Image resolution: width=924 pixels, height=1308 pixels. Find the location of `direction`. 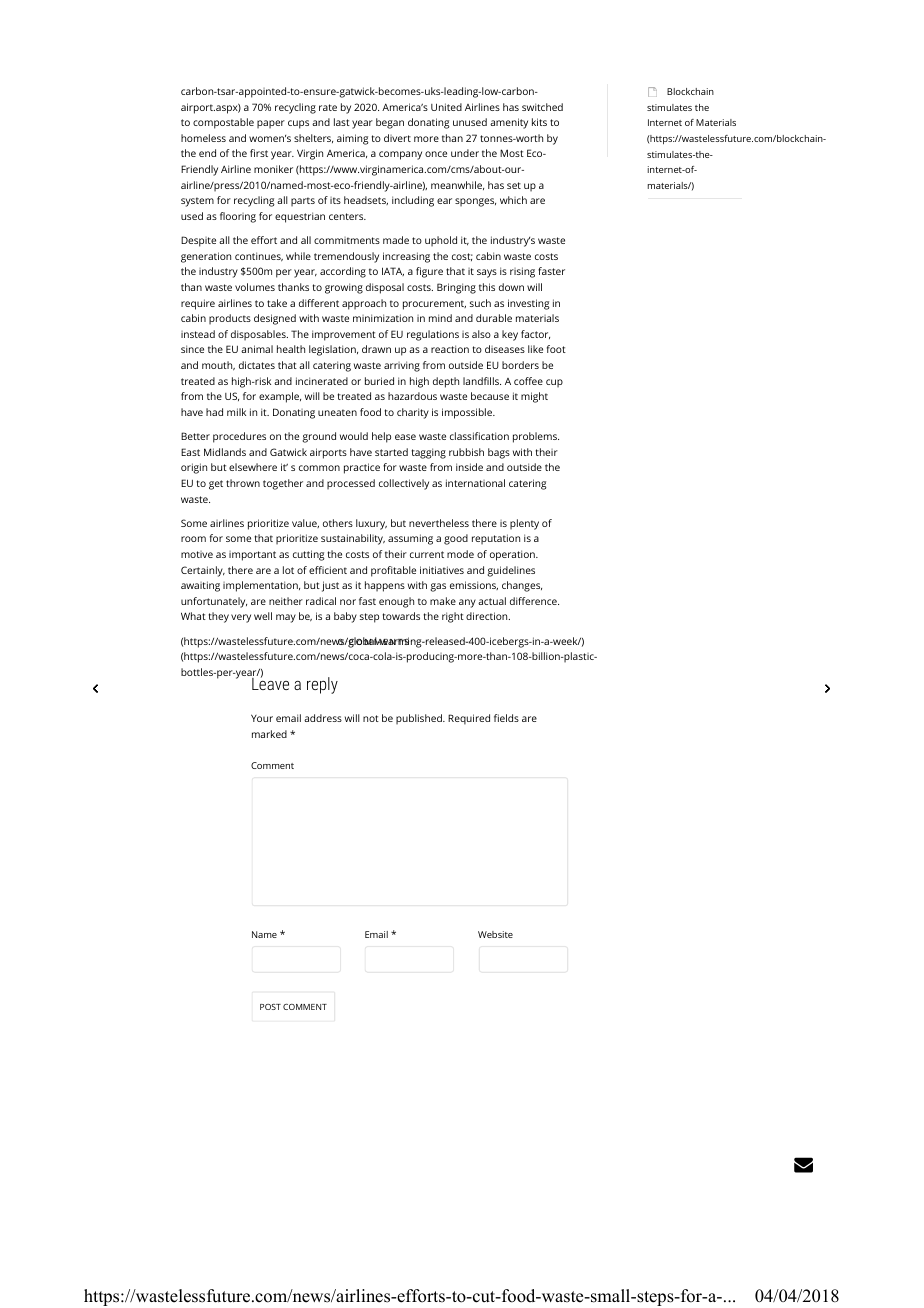

direction is located at coordinates (488, 616).
